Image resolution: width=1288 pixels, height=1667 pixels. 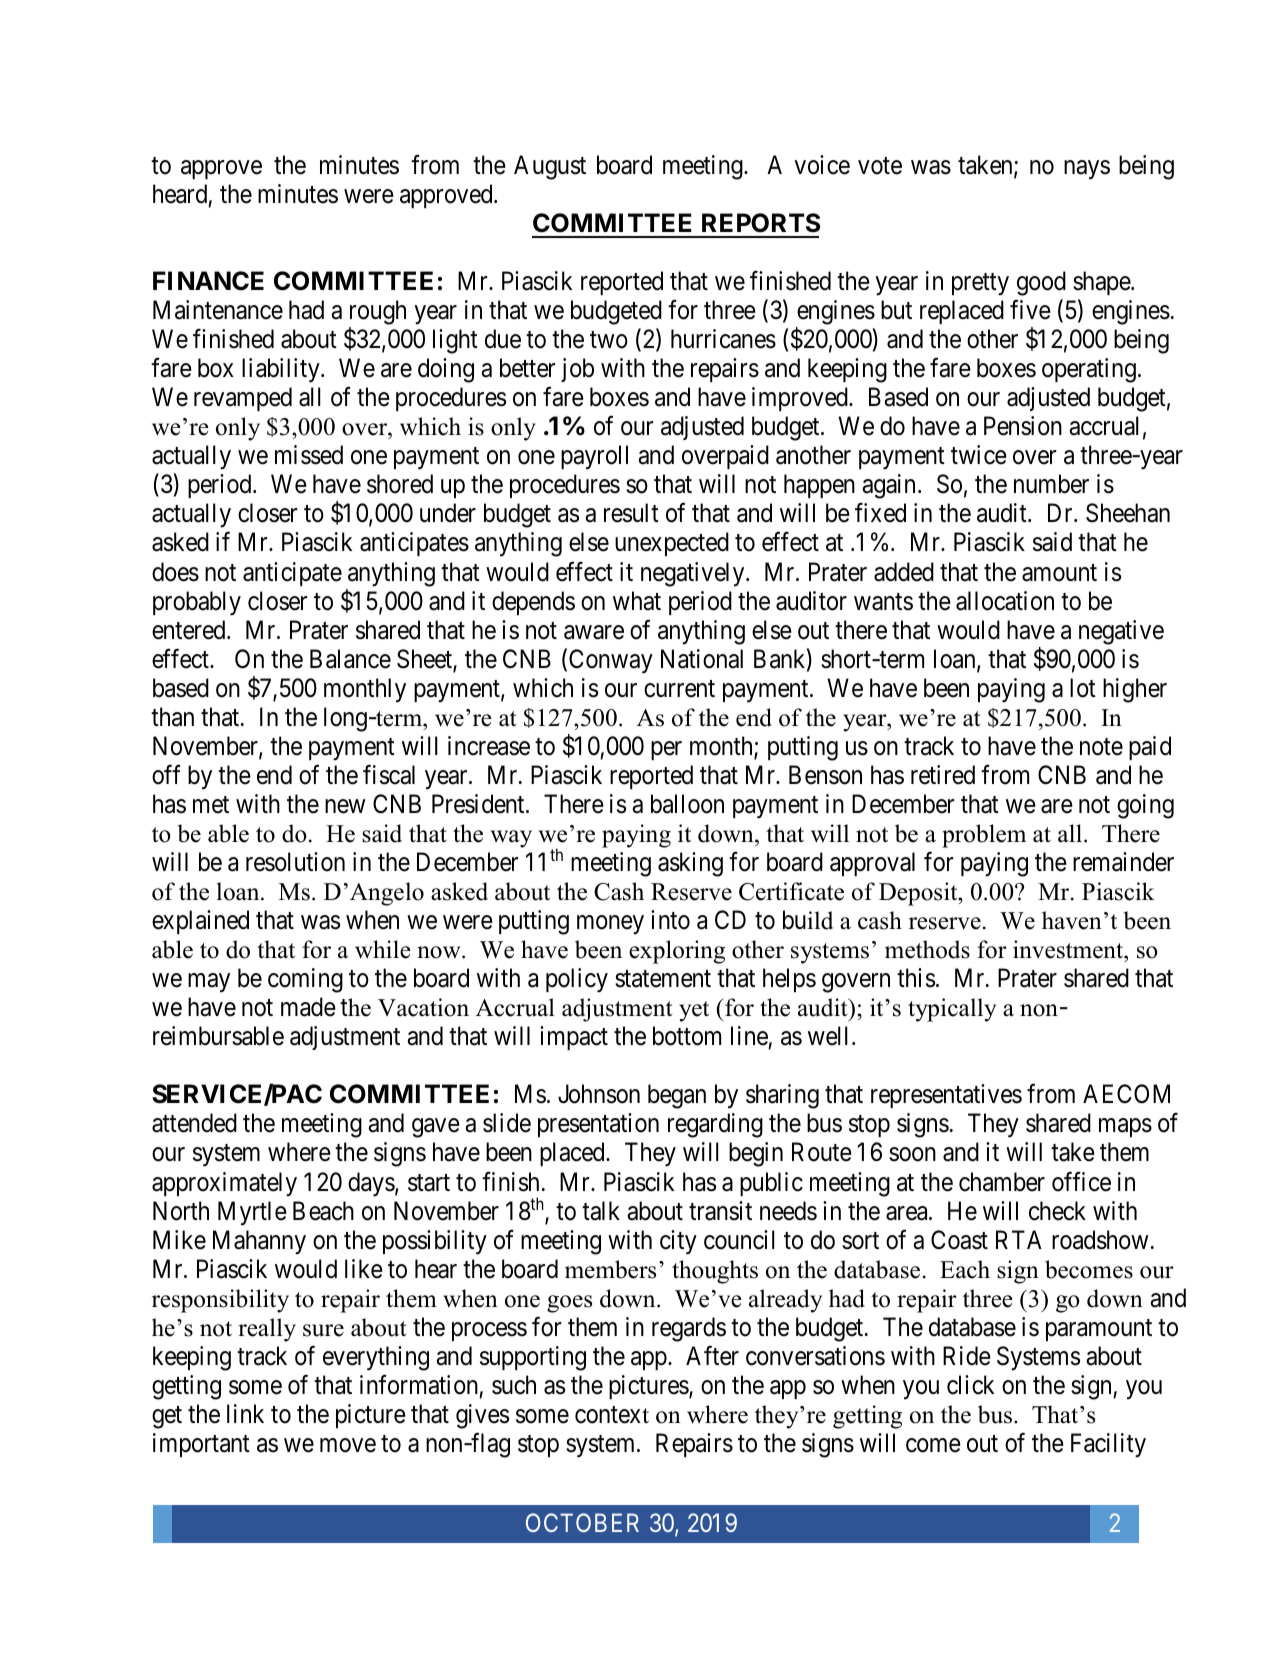 What do you see at coordinates (946, 1096) in the screenshot?
I see `representatives` at bounding box center [946, 1096].
